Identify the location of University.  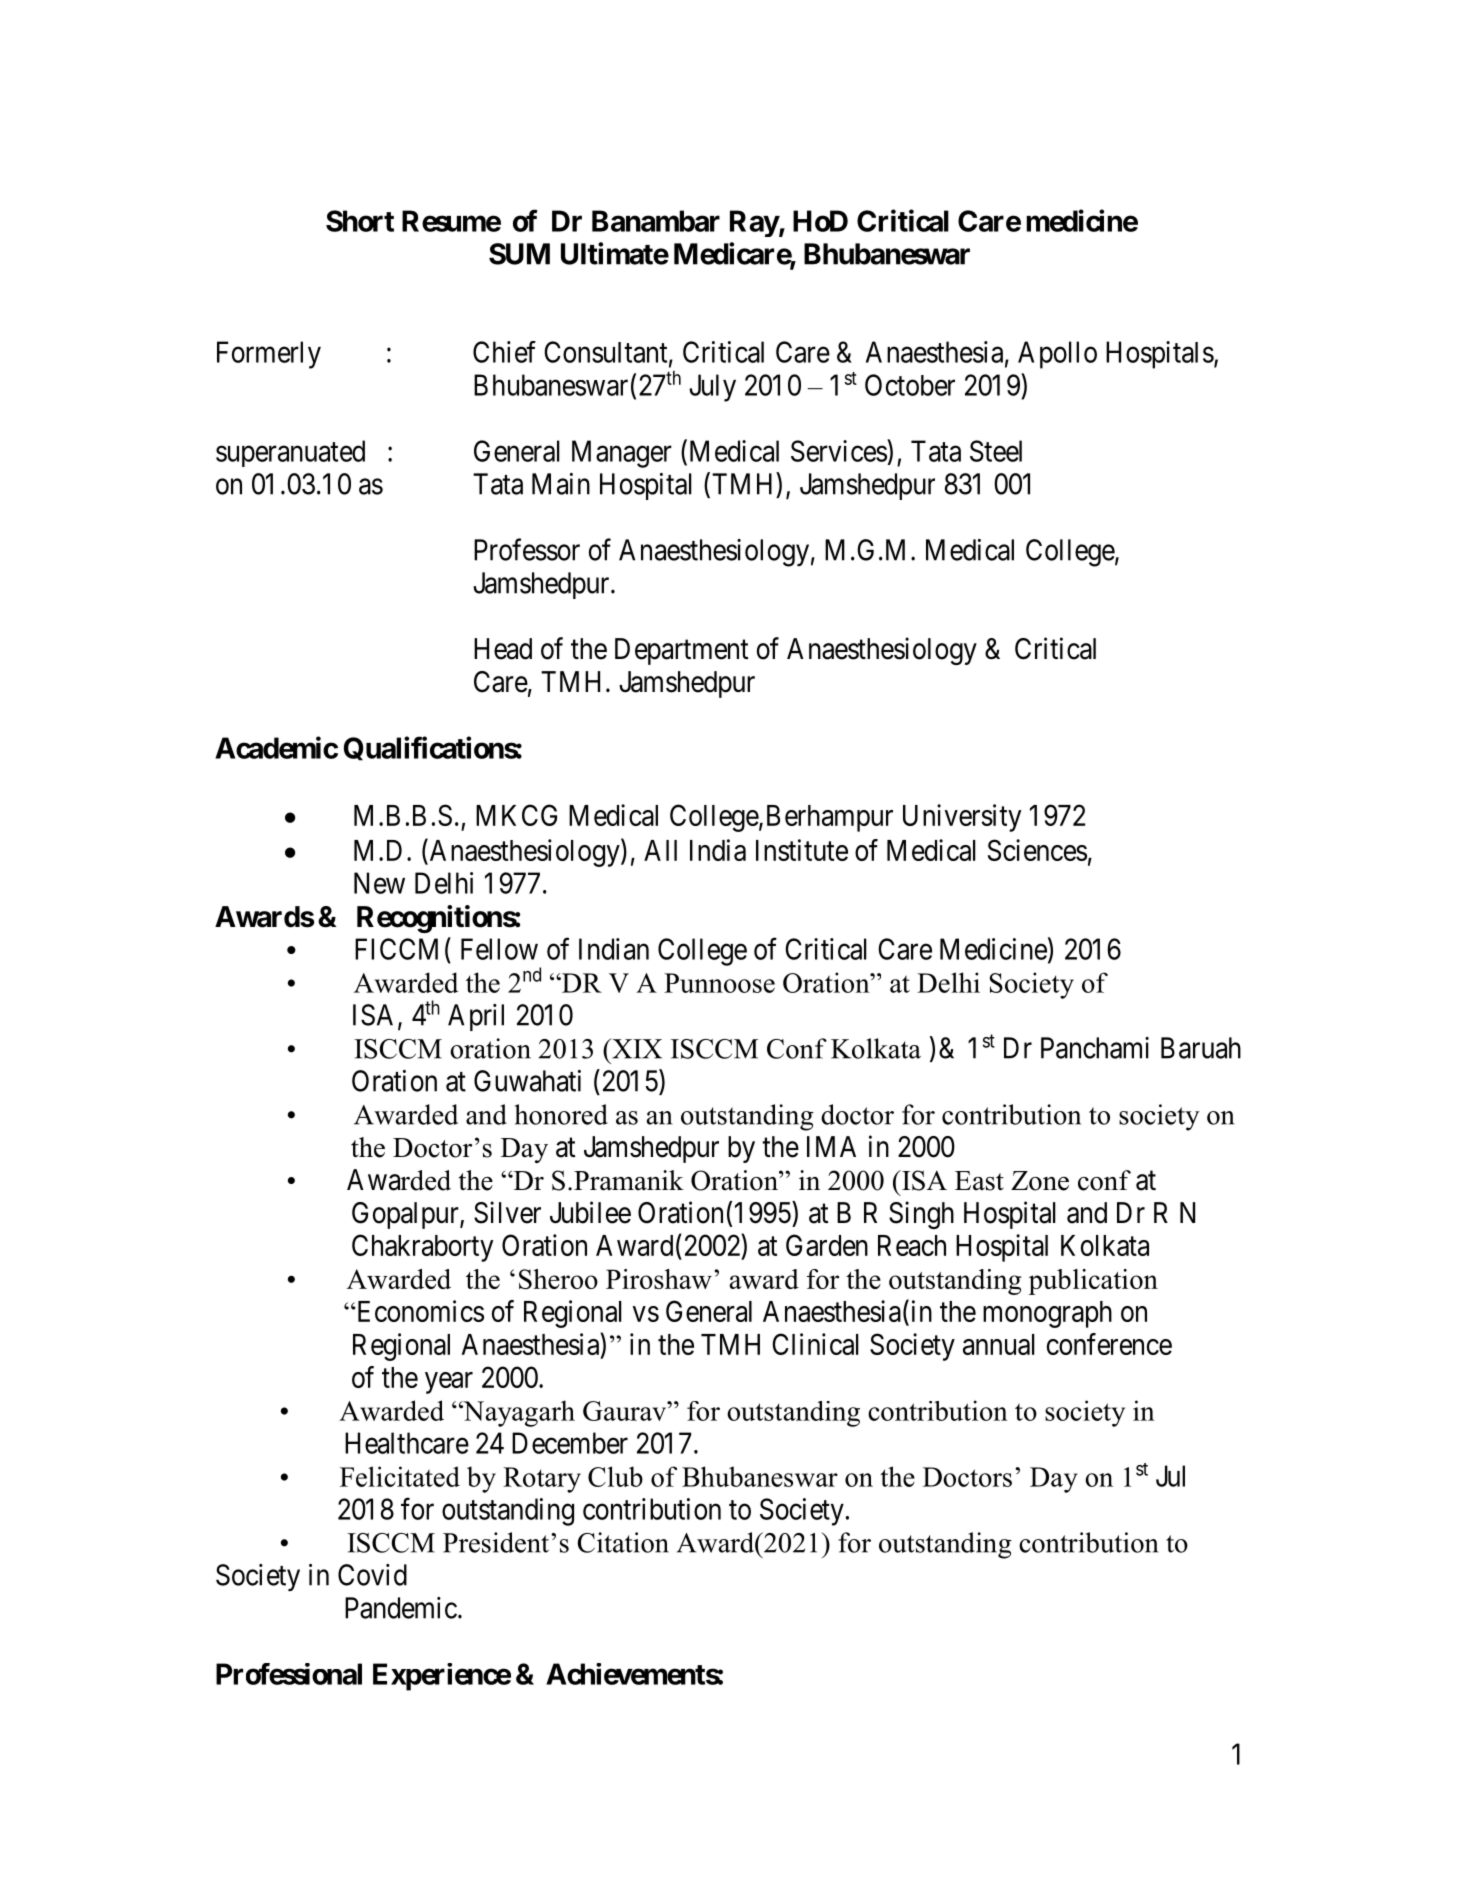
(962, 818).
